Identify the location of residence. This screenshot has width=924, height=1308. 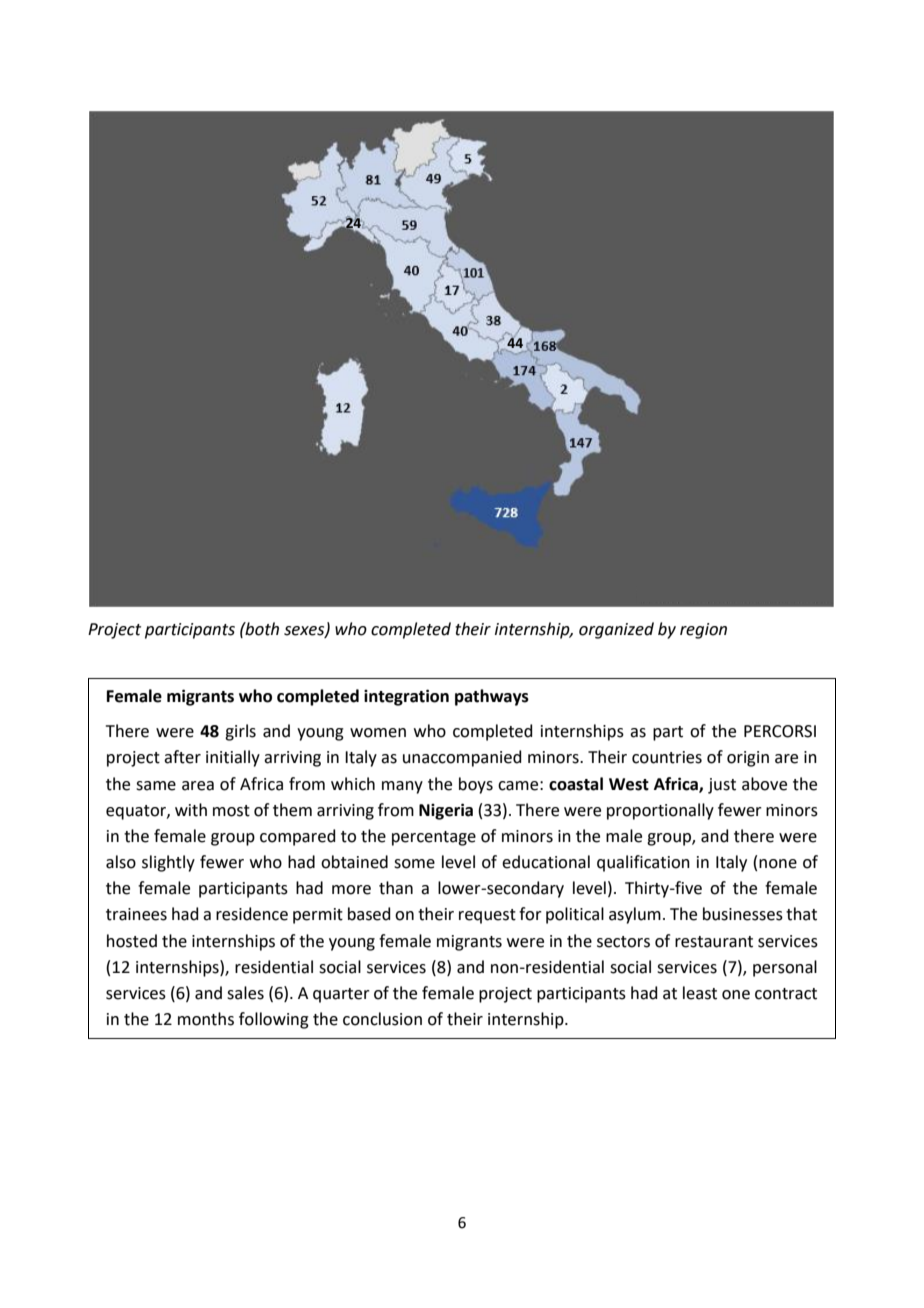
(252, 914).
